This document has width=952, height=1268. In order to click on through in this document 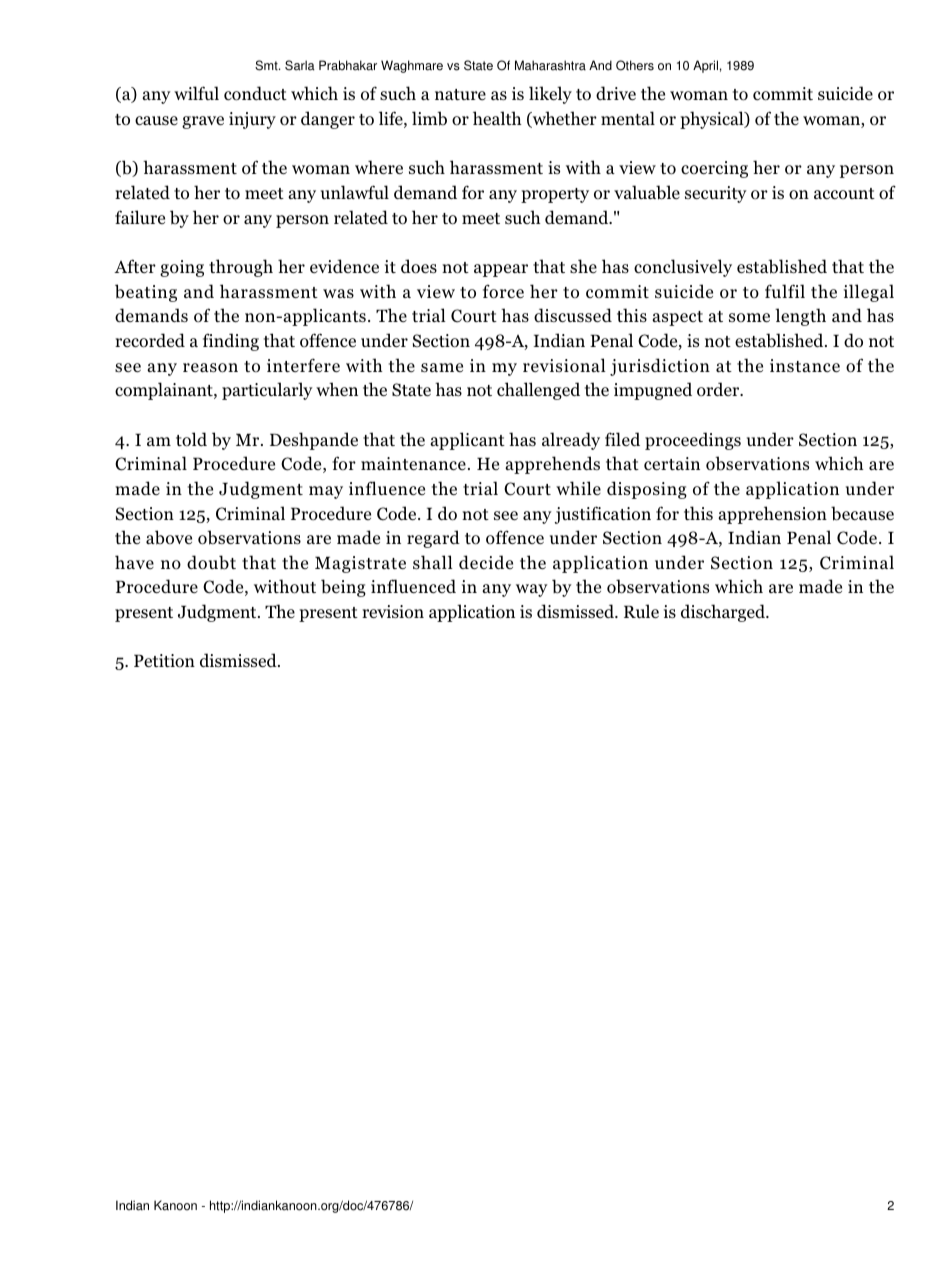, I will do `click(241, 268)`.
